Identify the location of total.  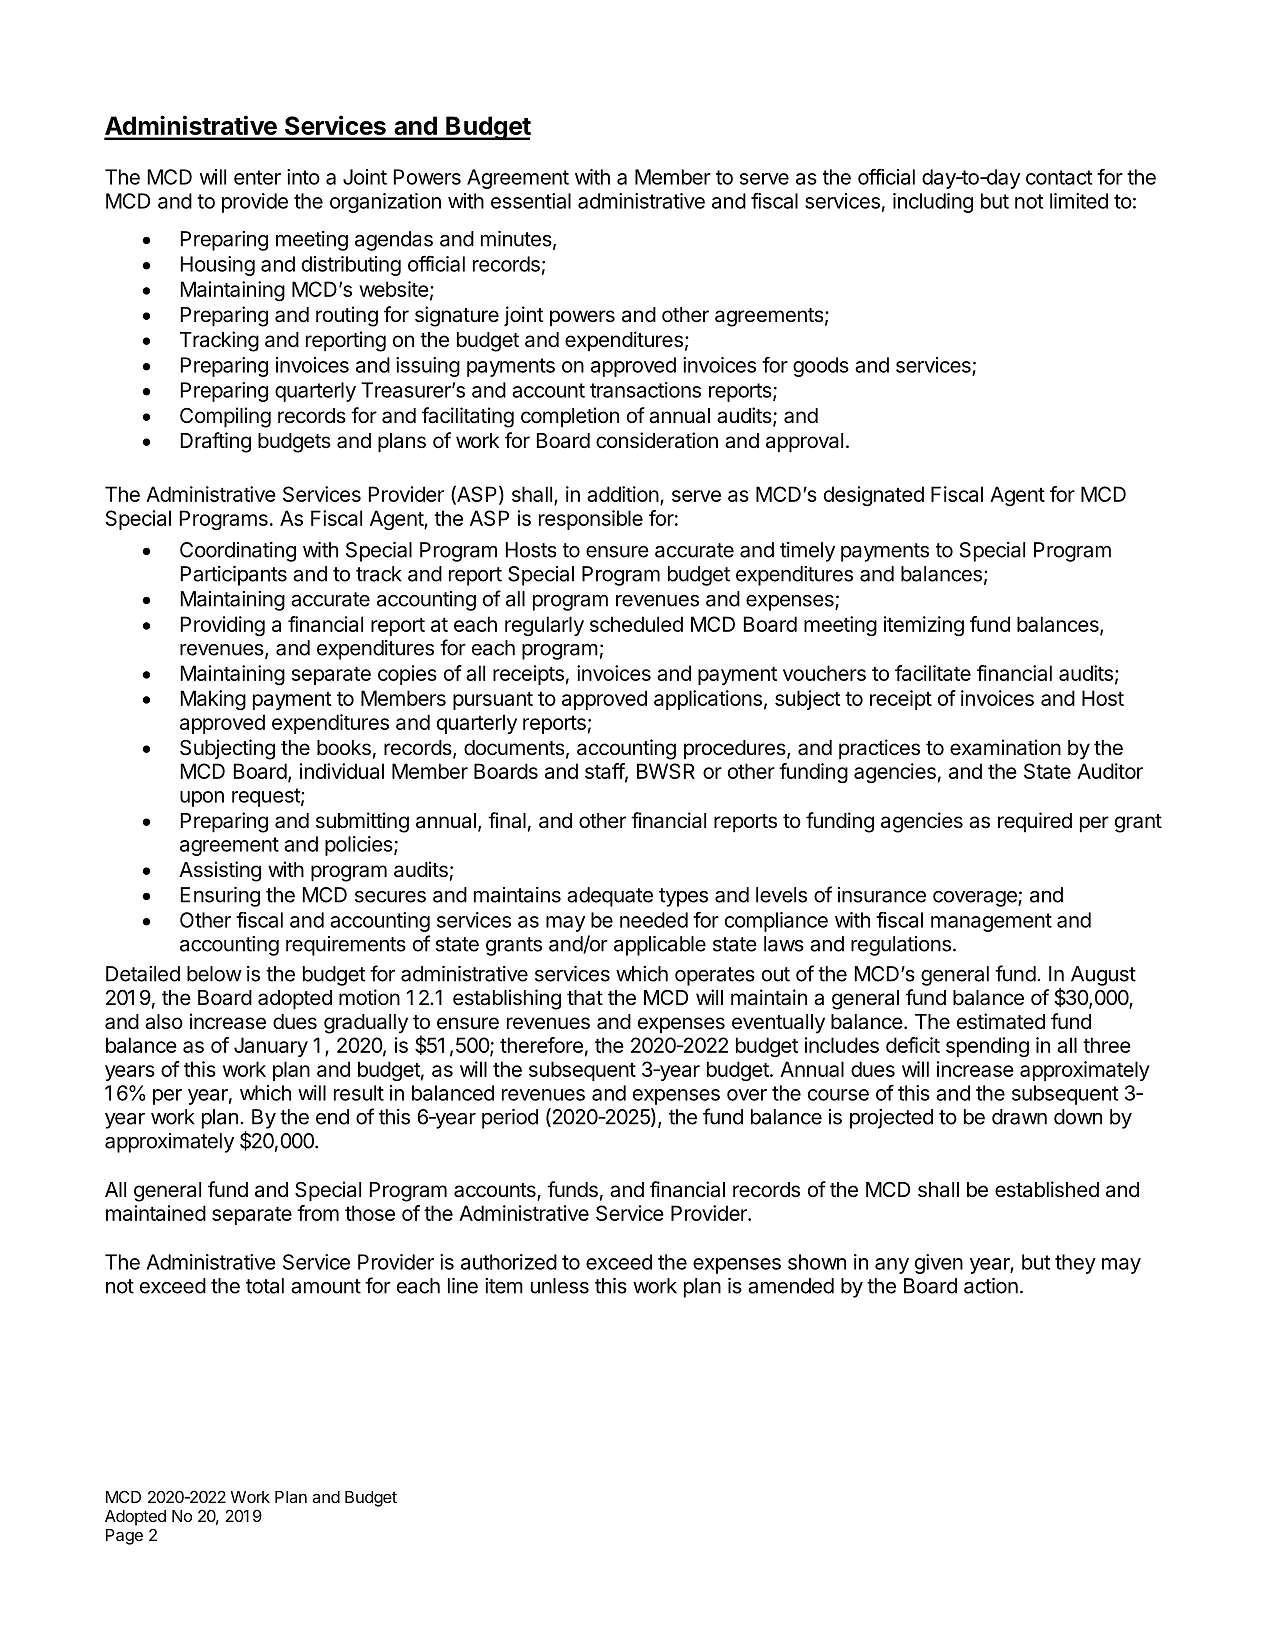
(265, 1286).
